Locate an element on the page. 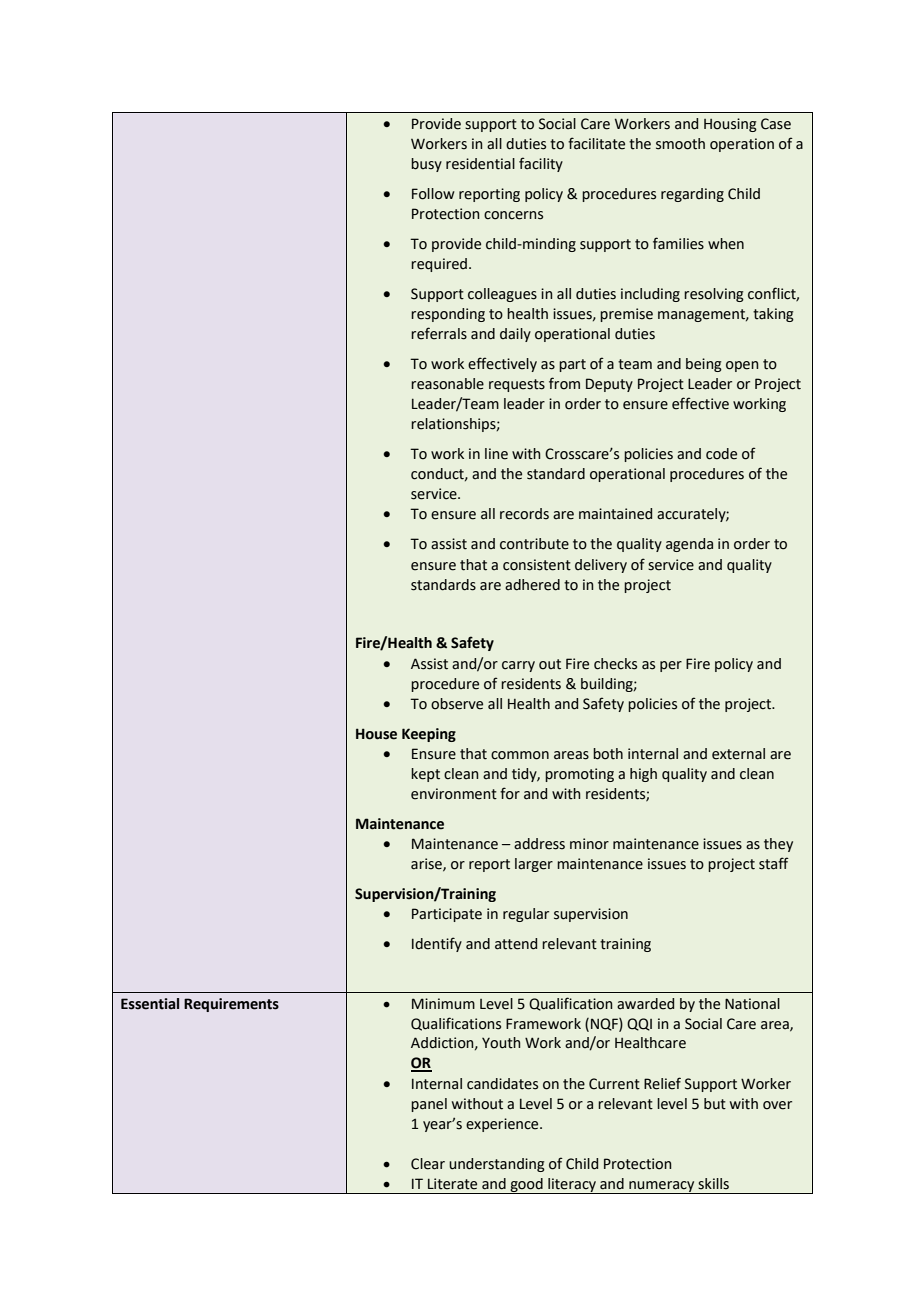 The height and width of the document is (1308, 924). Requirements is located at coordinates (231, 1005).
